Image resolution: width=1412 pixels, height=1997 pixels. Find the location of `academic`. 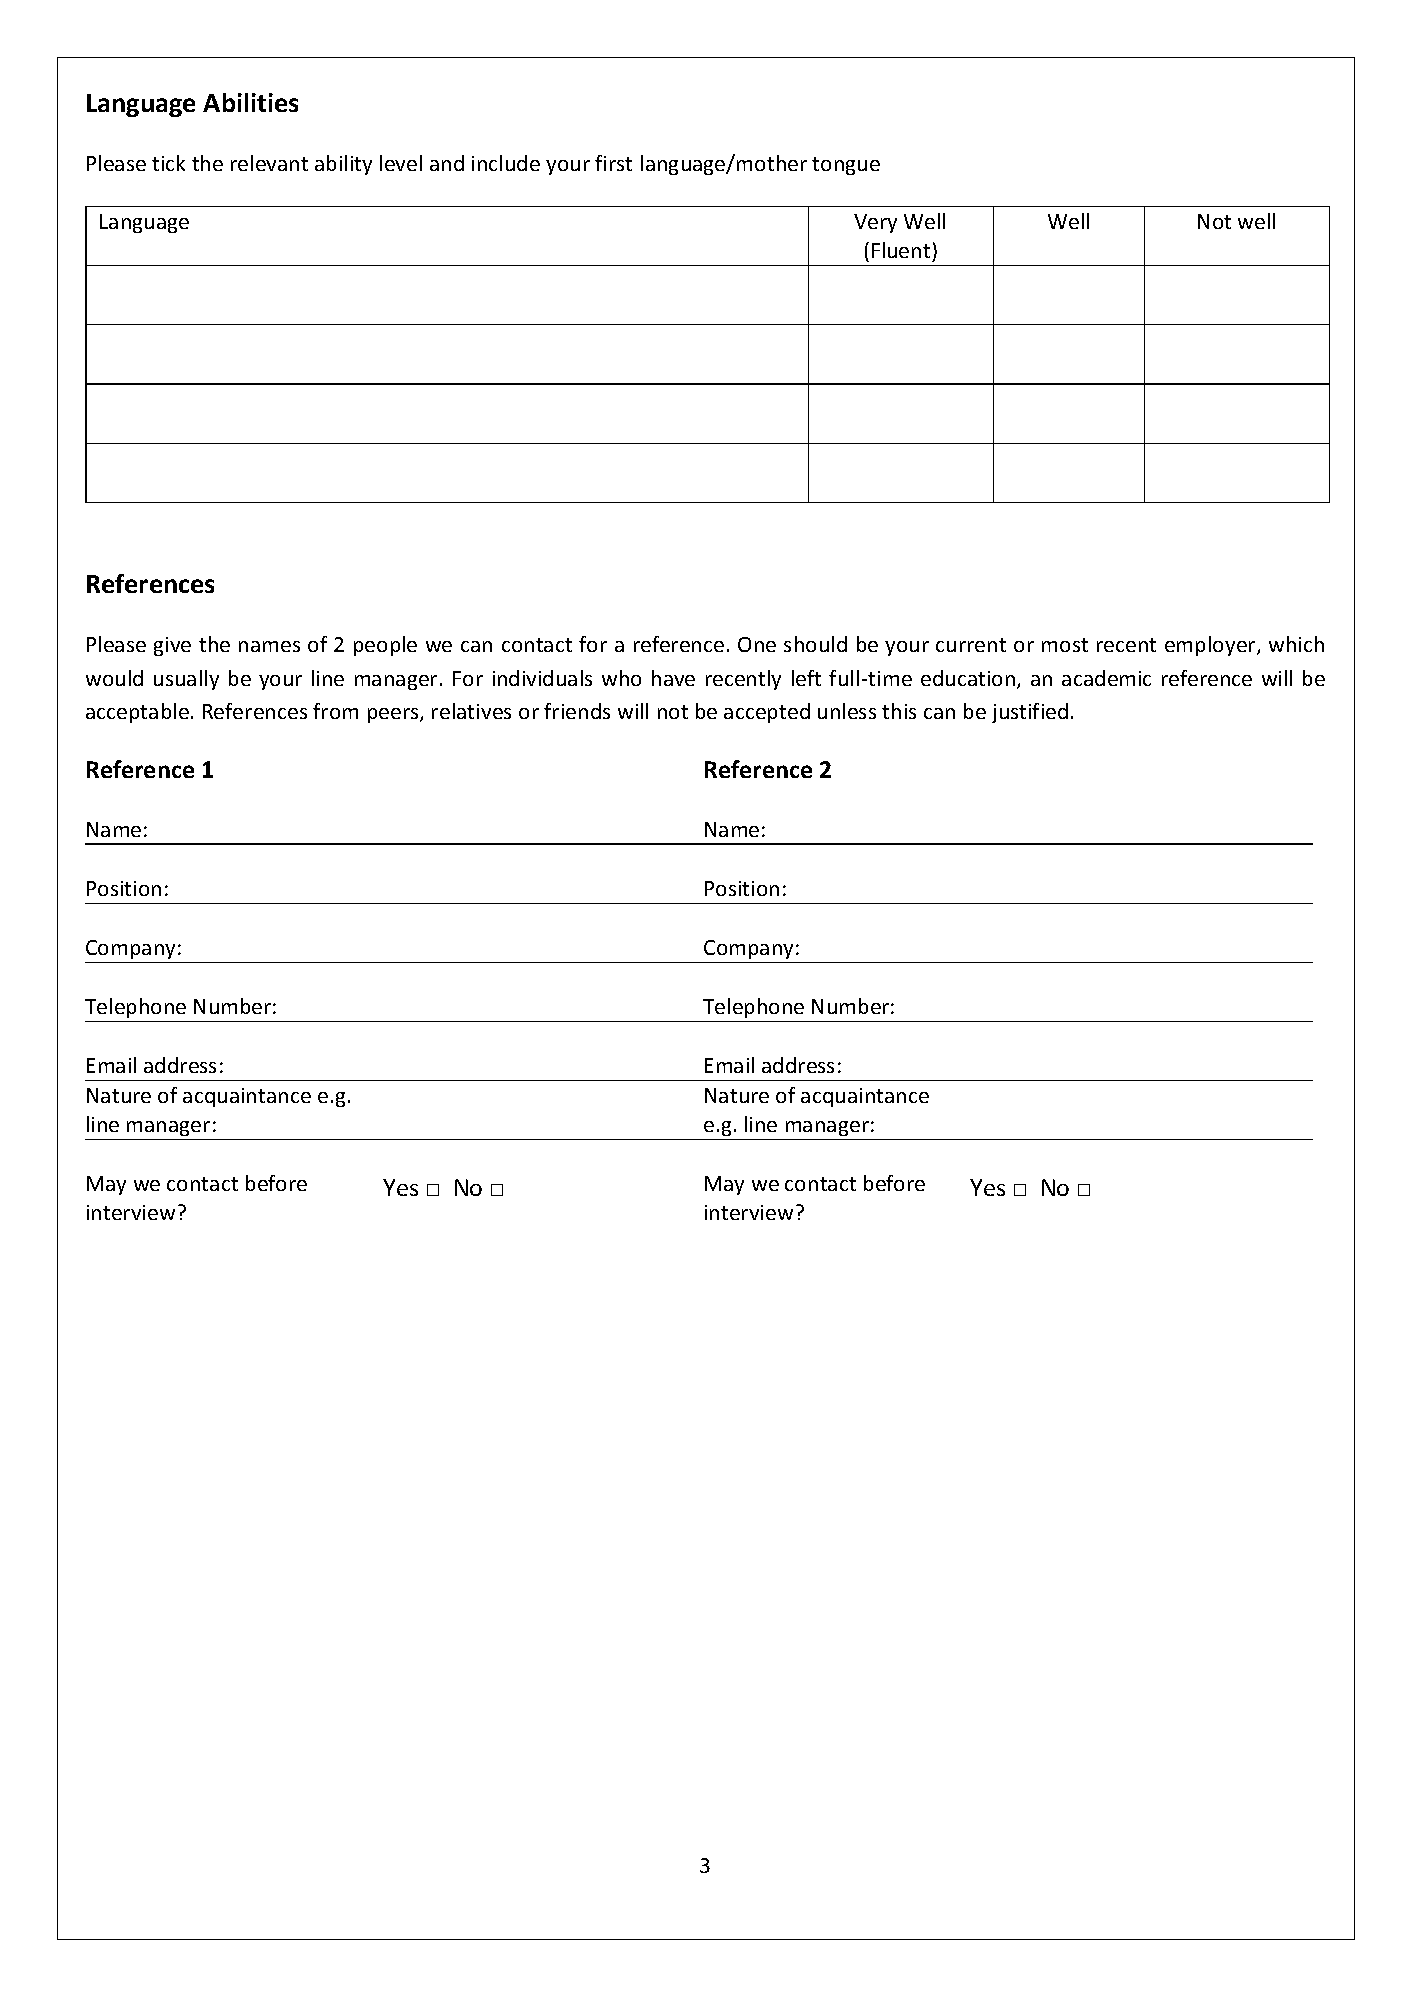

academic is located at coordinates (1106, 678).
